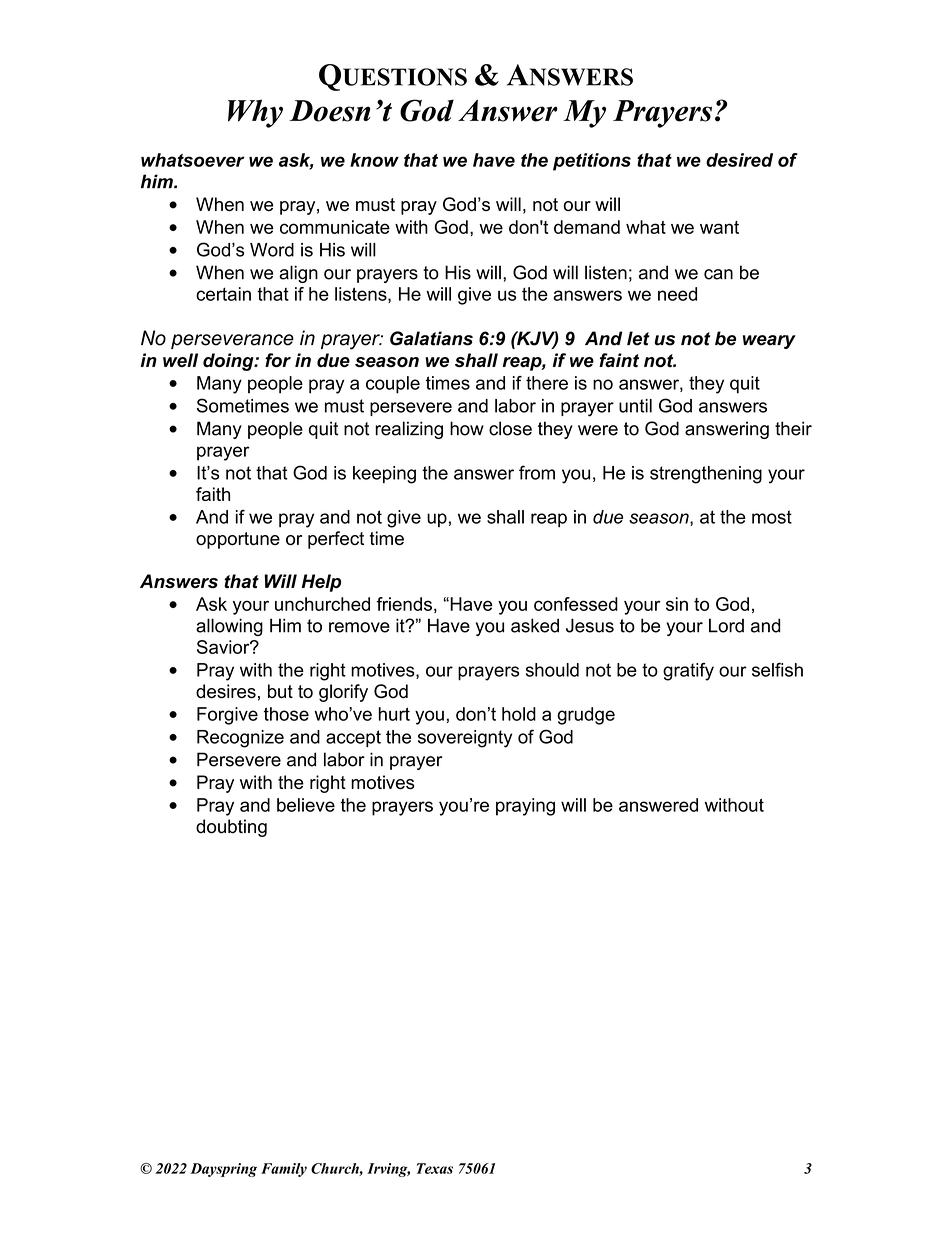  What do you see at coordinates (435, 1168) in the screenshot?
I see `Texas` at bounding box center [435, 1168].
